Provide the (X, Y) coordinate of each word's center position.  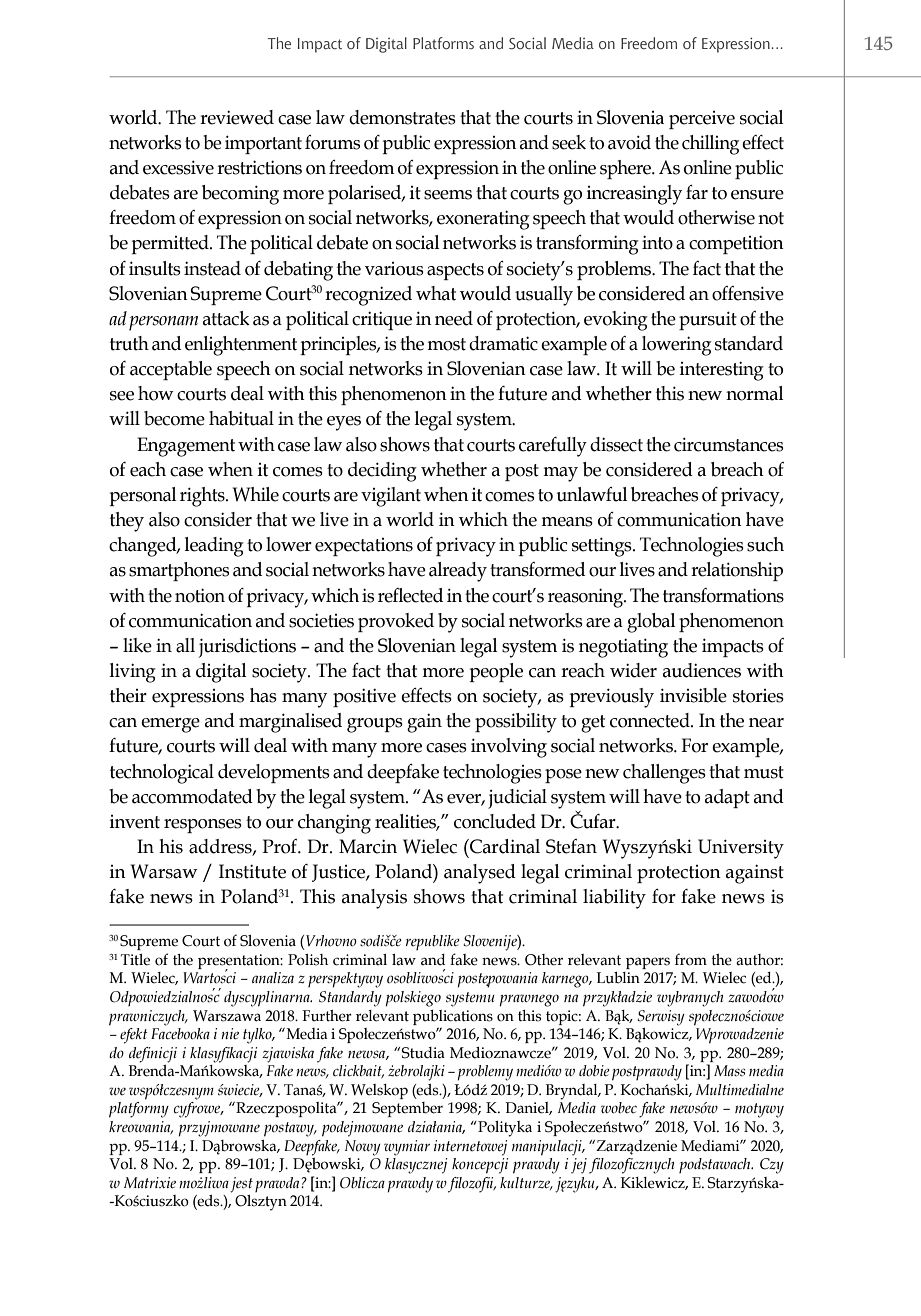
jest (241, 1185)
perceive (702, 120)
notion (200, 595)
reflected (410, 595)
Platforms (443, 43)
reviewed (237, 117)
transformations (723, 595)
